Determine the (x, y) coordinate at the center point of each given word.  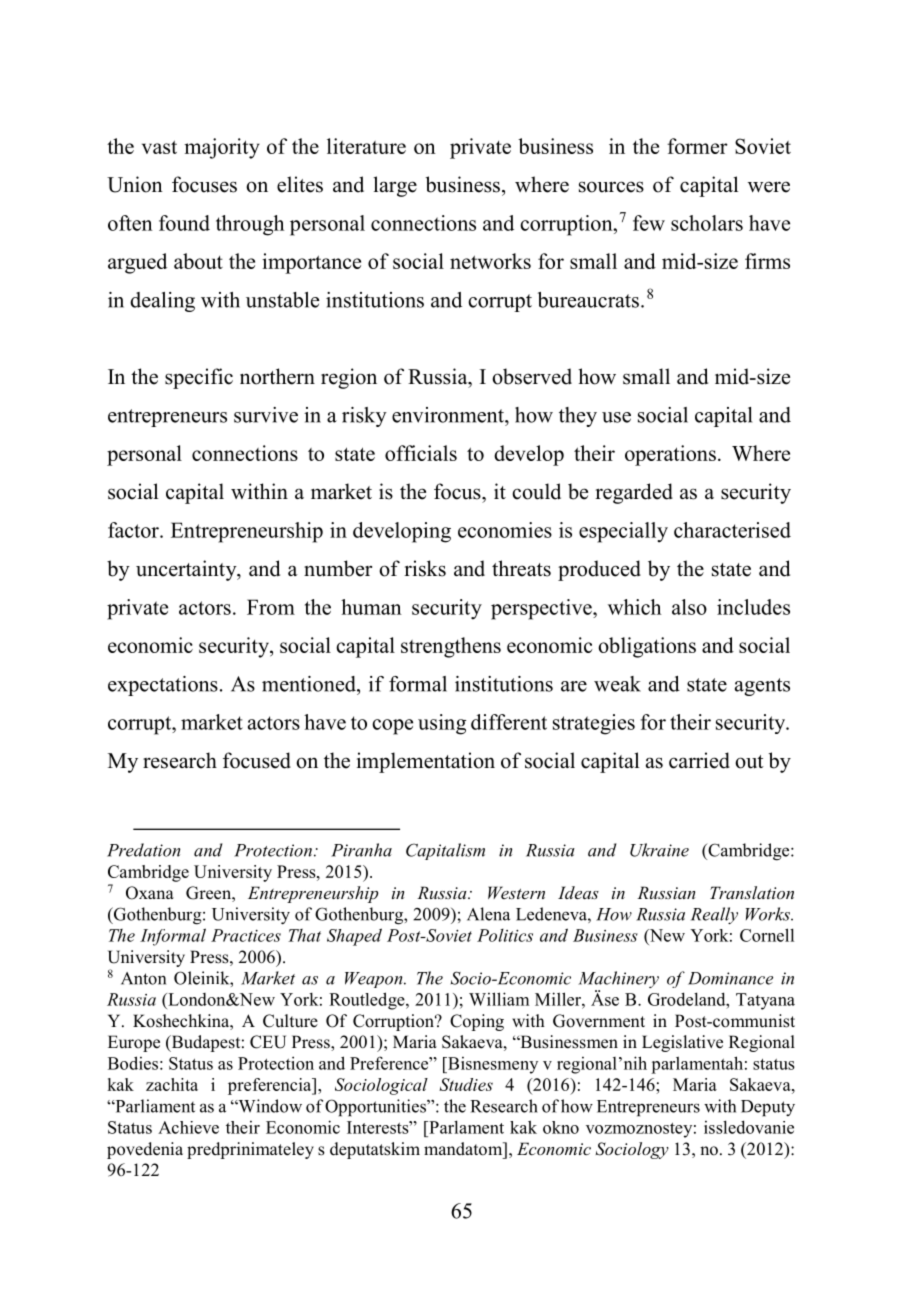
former (697, 146)
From (271, 607)
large (395, 186)
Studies (466, 1084)
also (689, 607)
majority (222, 148)
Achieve (188, 1127)
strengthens (451, 647)
